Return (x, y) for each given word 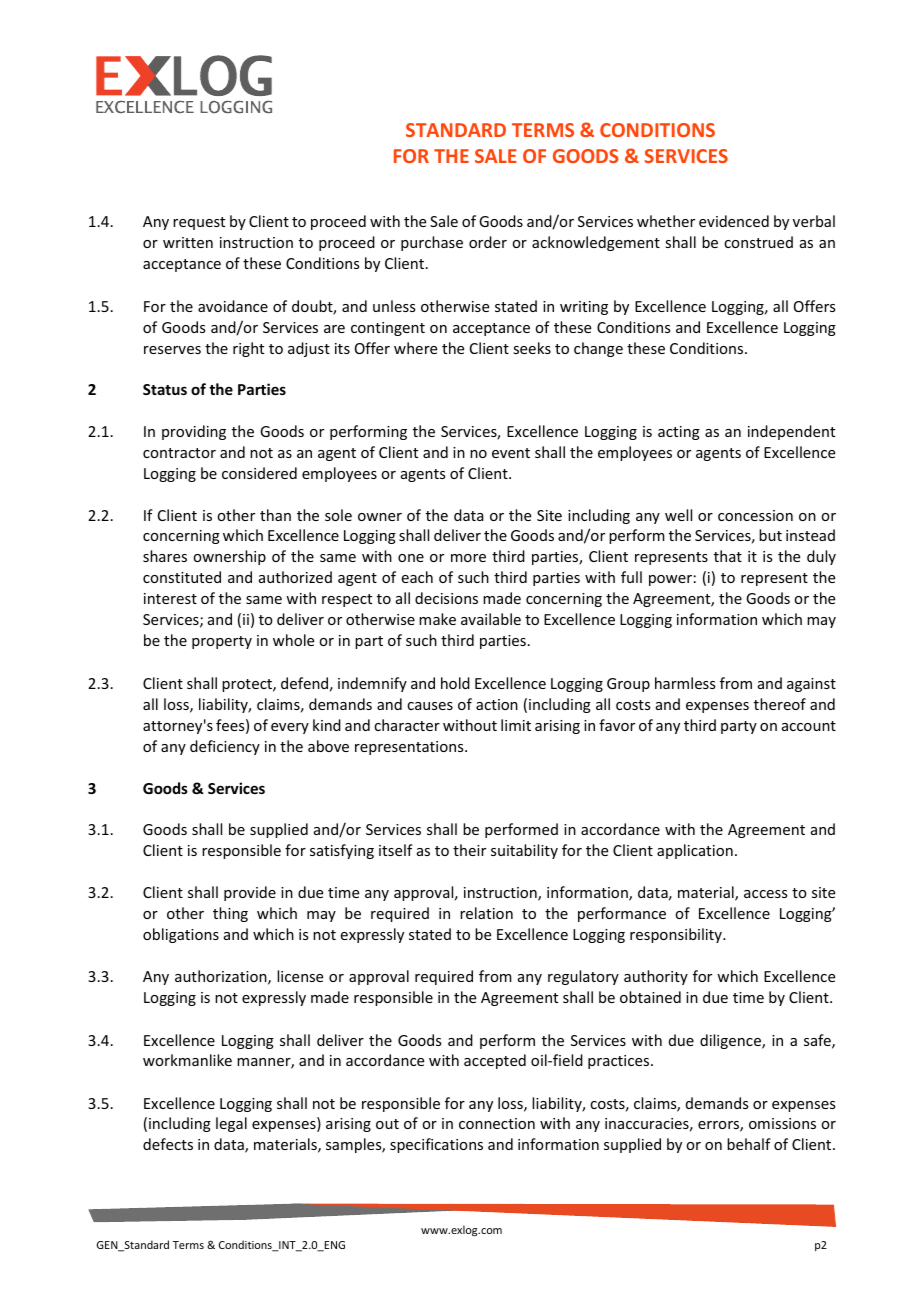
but (770, 535)
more (468, 558)
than (275, 515)
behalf (749, 1144)
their (469, 850)
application (695, 851)
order (488, 242)
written (188, 242)
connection (497, 1123)
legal (231, 1124)
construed (758, 242)
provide (250, 893)
